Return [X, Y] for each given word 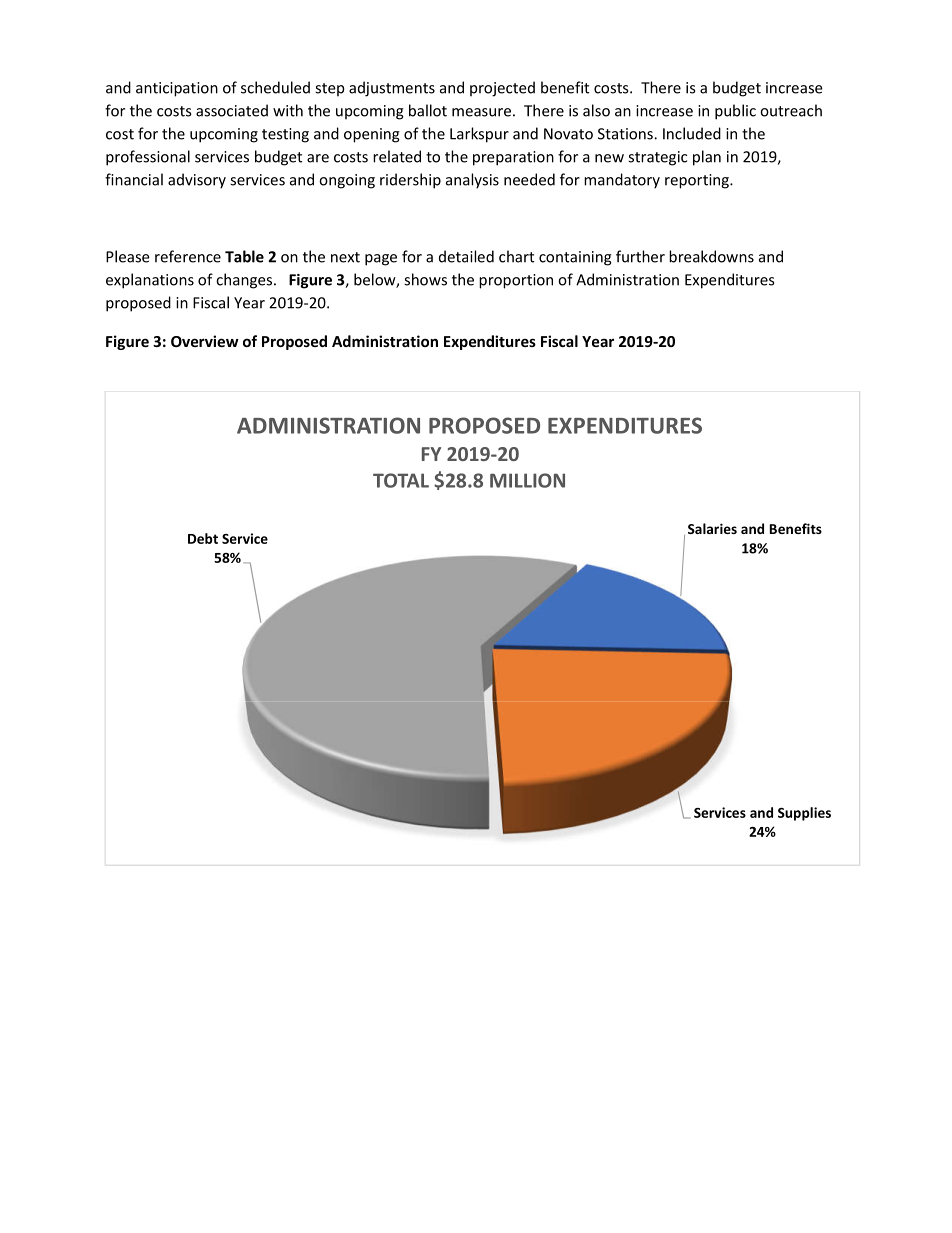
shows [425, 279]
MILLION [527, 480]
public [735, 112]
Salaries [712, 528]
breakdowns [711, 256]
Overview [205, 341]
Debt [203, 538]
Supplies [804, 814]
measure [481, 112]
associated [232, 110]
